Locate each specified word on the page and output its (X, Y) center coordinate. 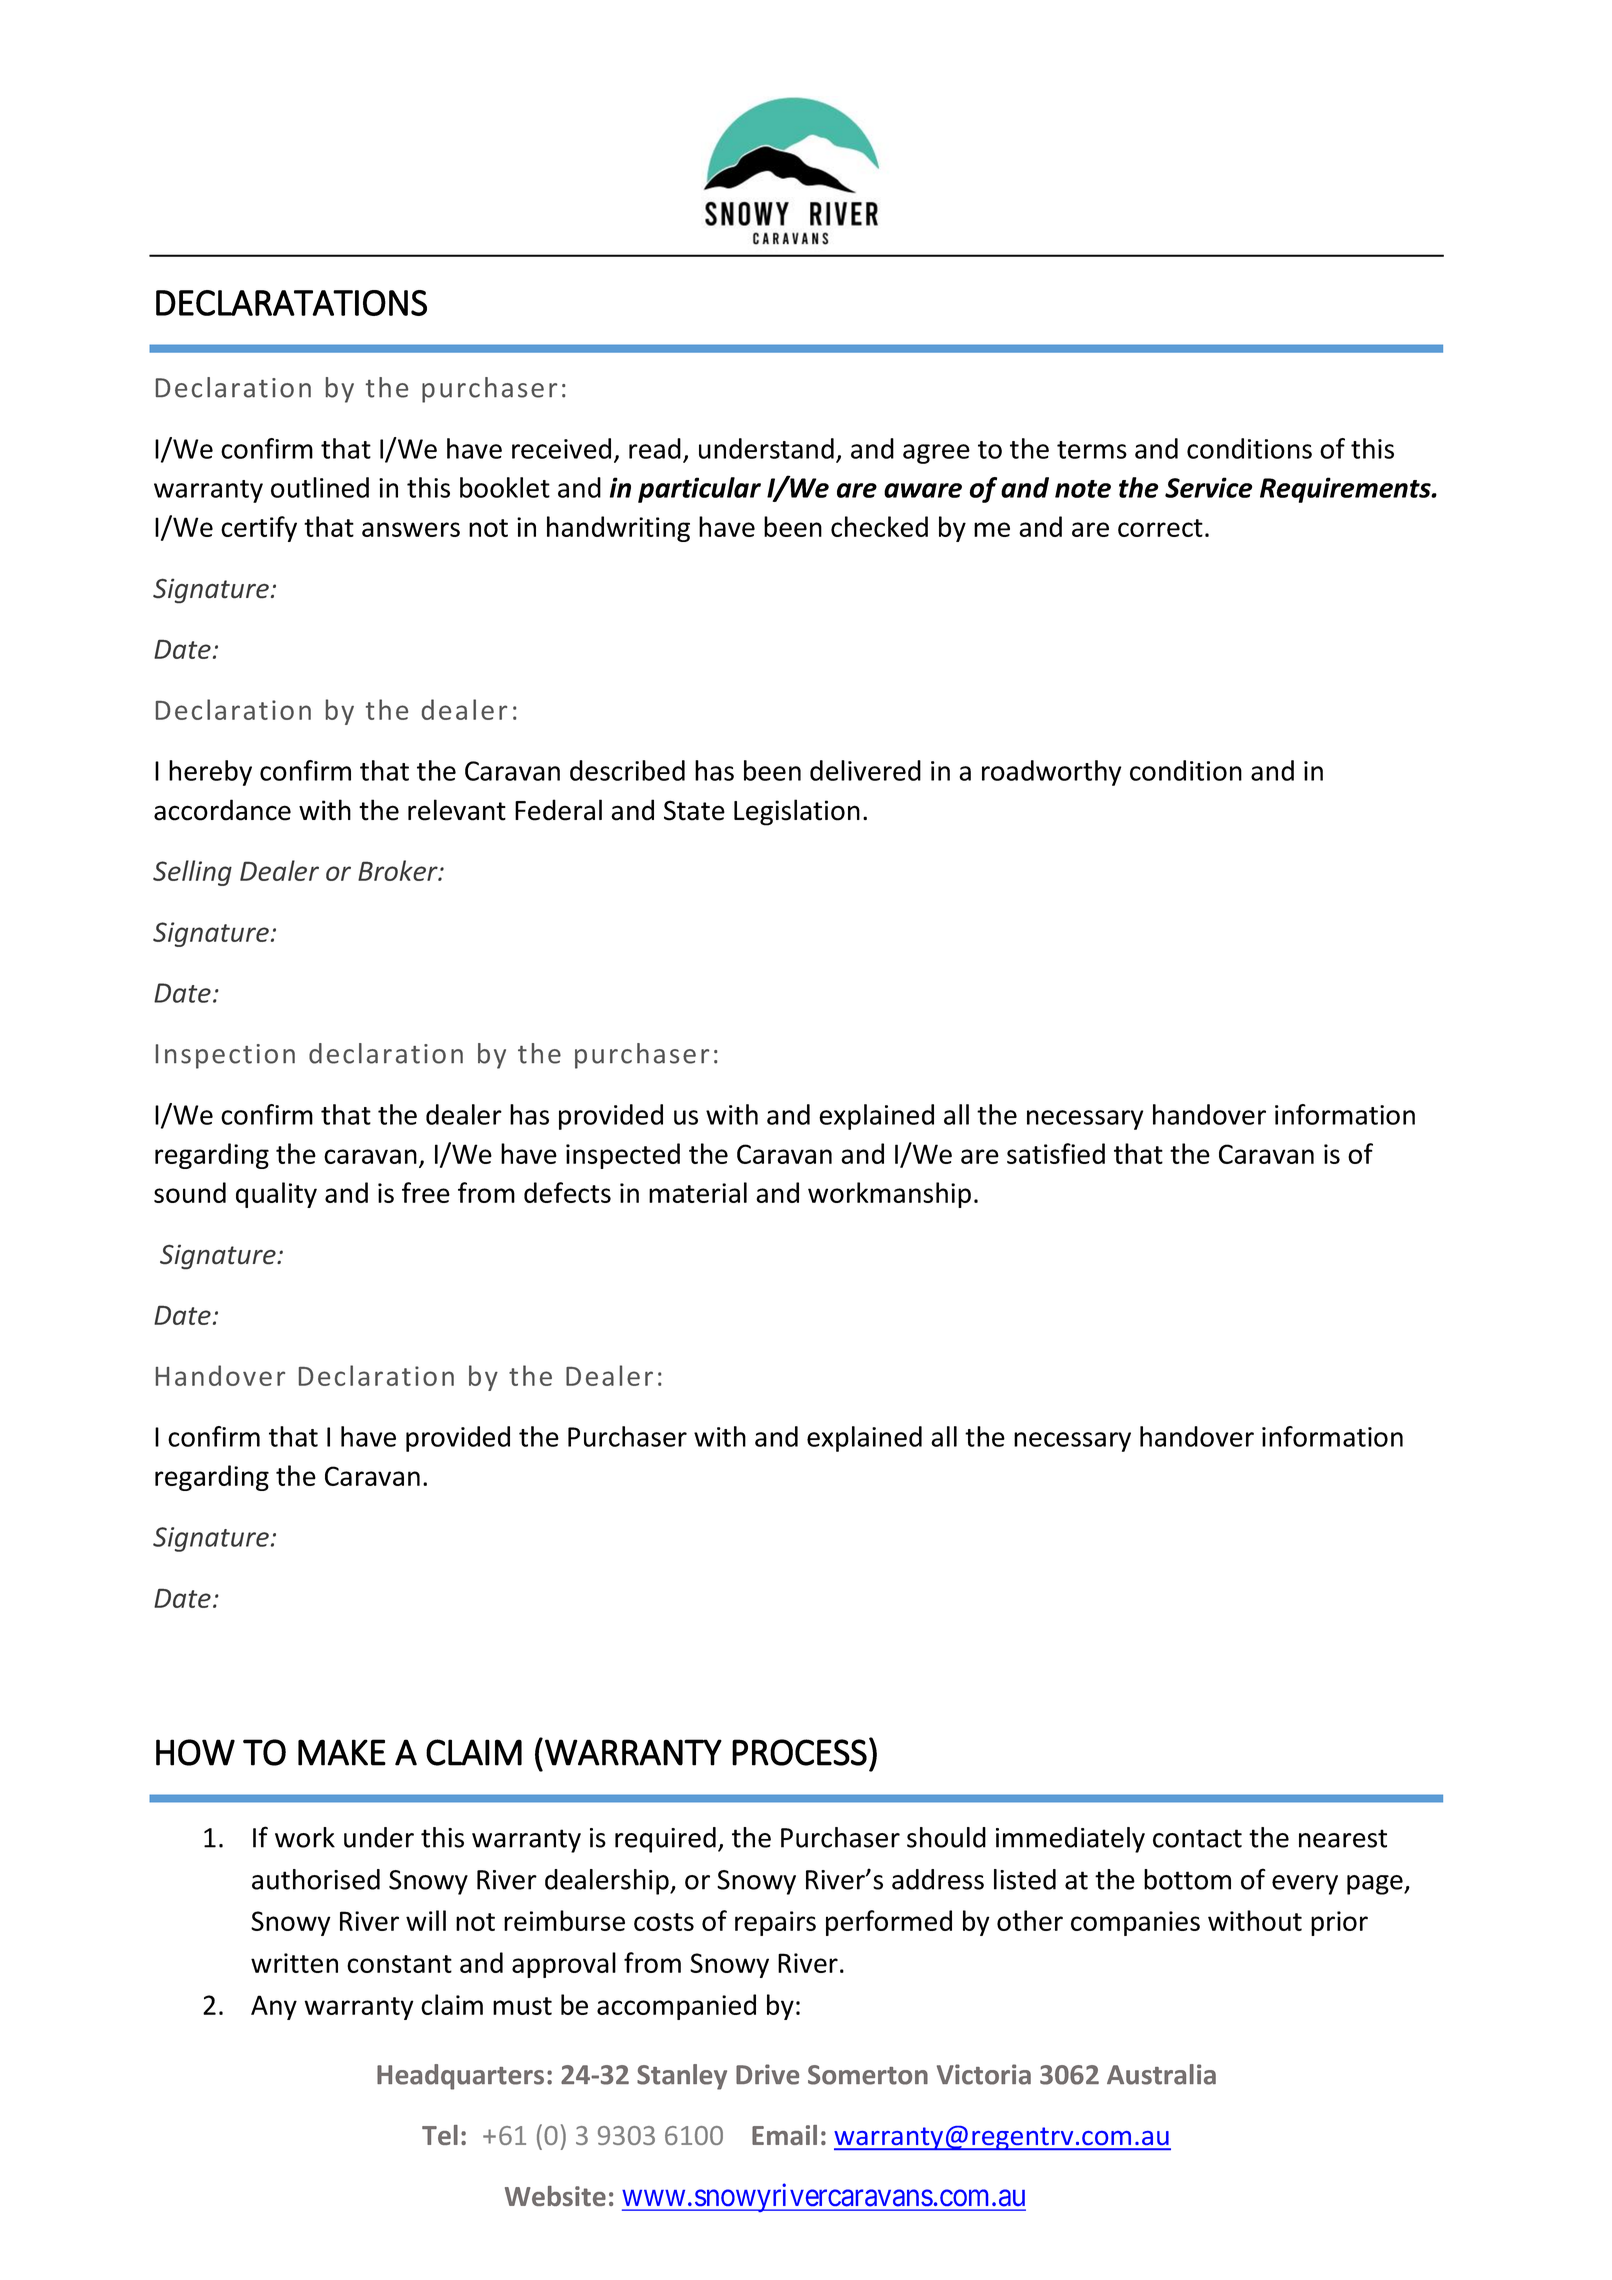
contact (1197, 1838)
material (698, 1192)
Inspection (225, 1056)
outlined (320, 487)
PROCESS (799, 1752)
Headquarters (460, 2077)
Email (784, 2135)
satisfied (1056, 1153)
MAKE (342, 1752)
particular (699, 490)
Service (1208, 487)
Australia (1161, 2074)
